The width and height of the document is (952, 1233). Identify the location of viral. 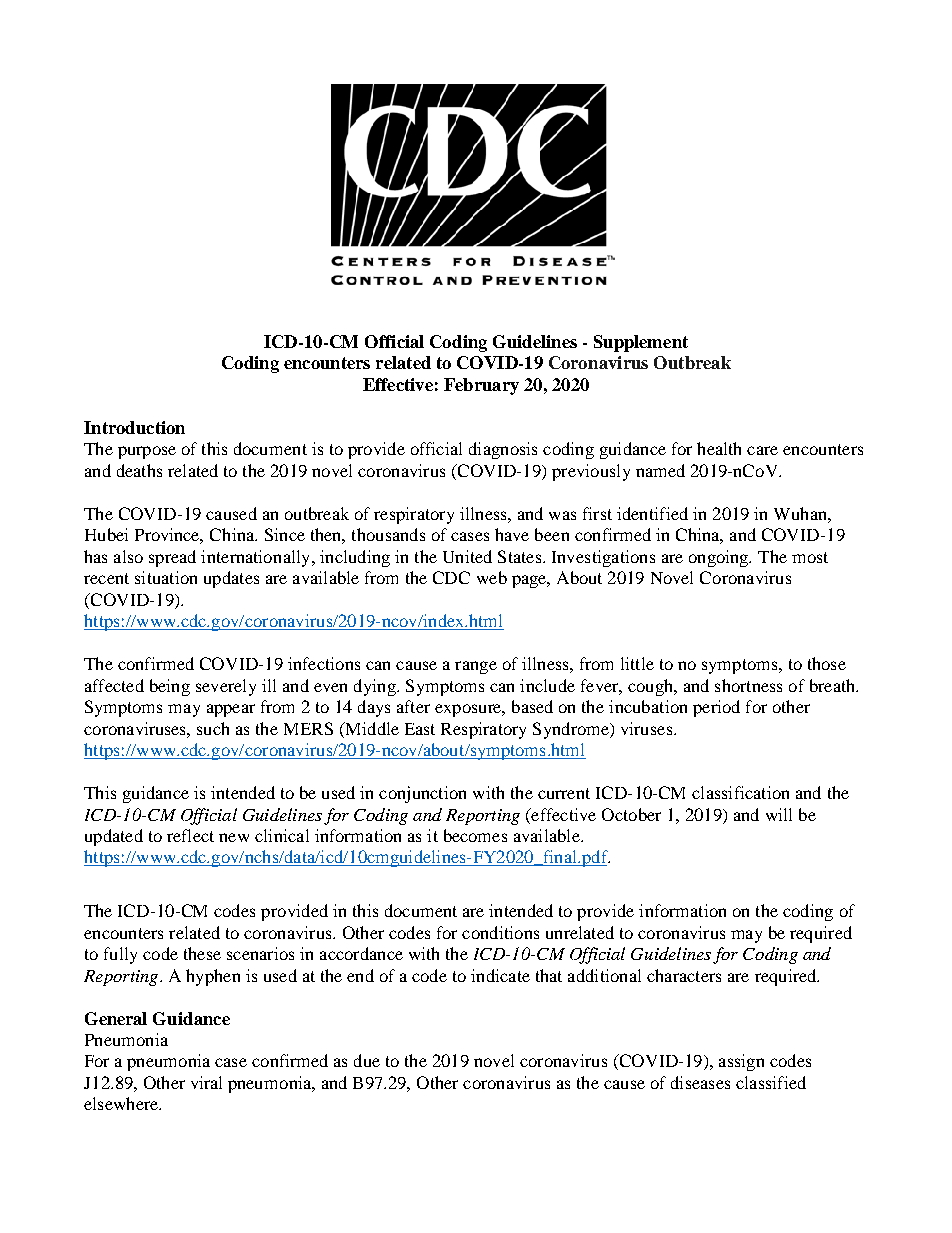
(206, 1082).
